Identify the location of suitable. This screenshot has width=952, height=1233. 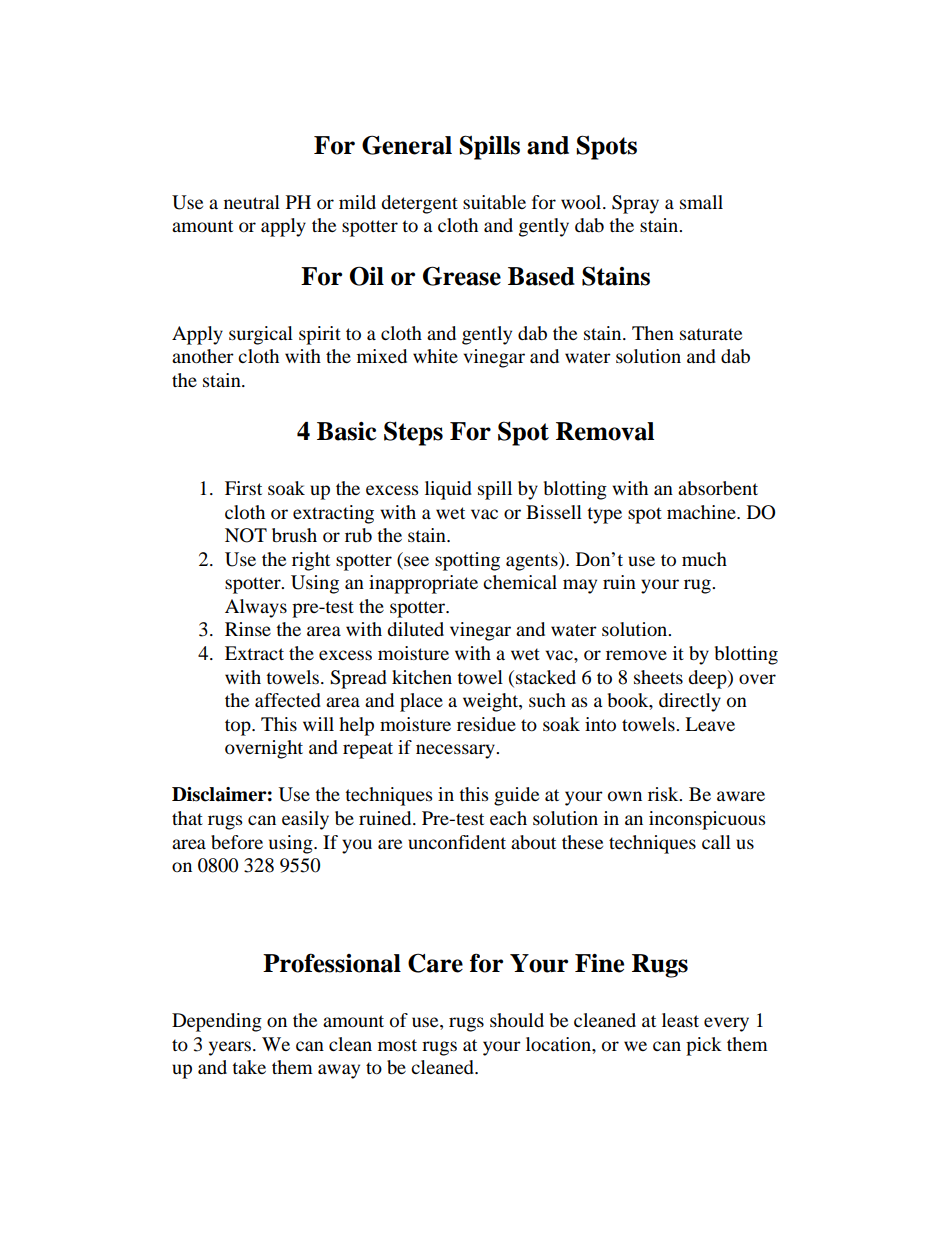
(494, 202).
